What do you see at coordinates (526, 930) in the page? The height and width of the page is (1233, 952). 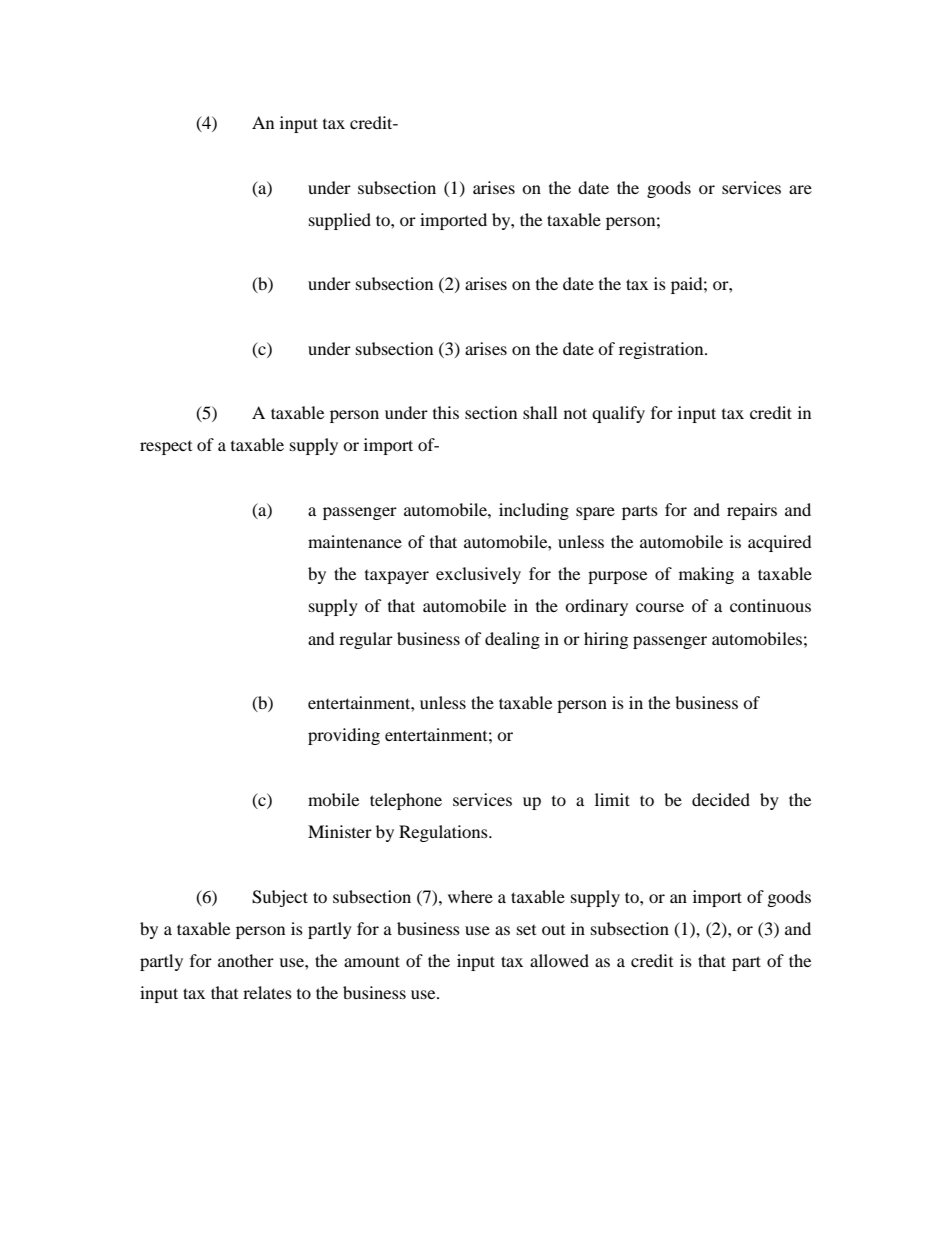 I see `set` at bounding box center [526, 930].
